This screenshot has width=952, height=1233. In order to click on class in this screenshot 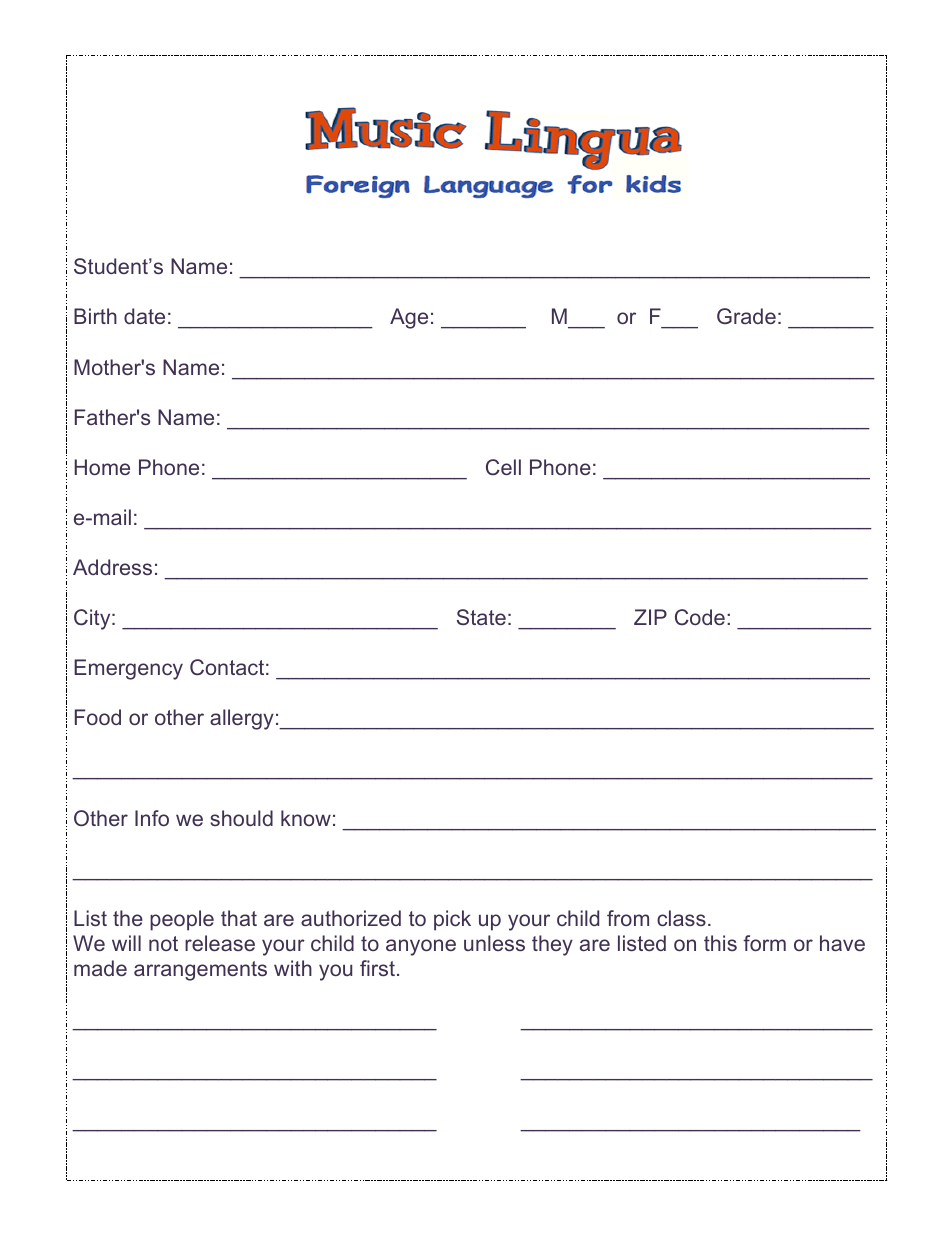, I will do `click(681, 918)`.
